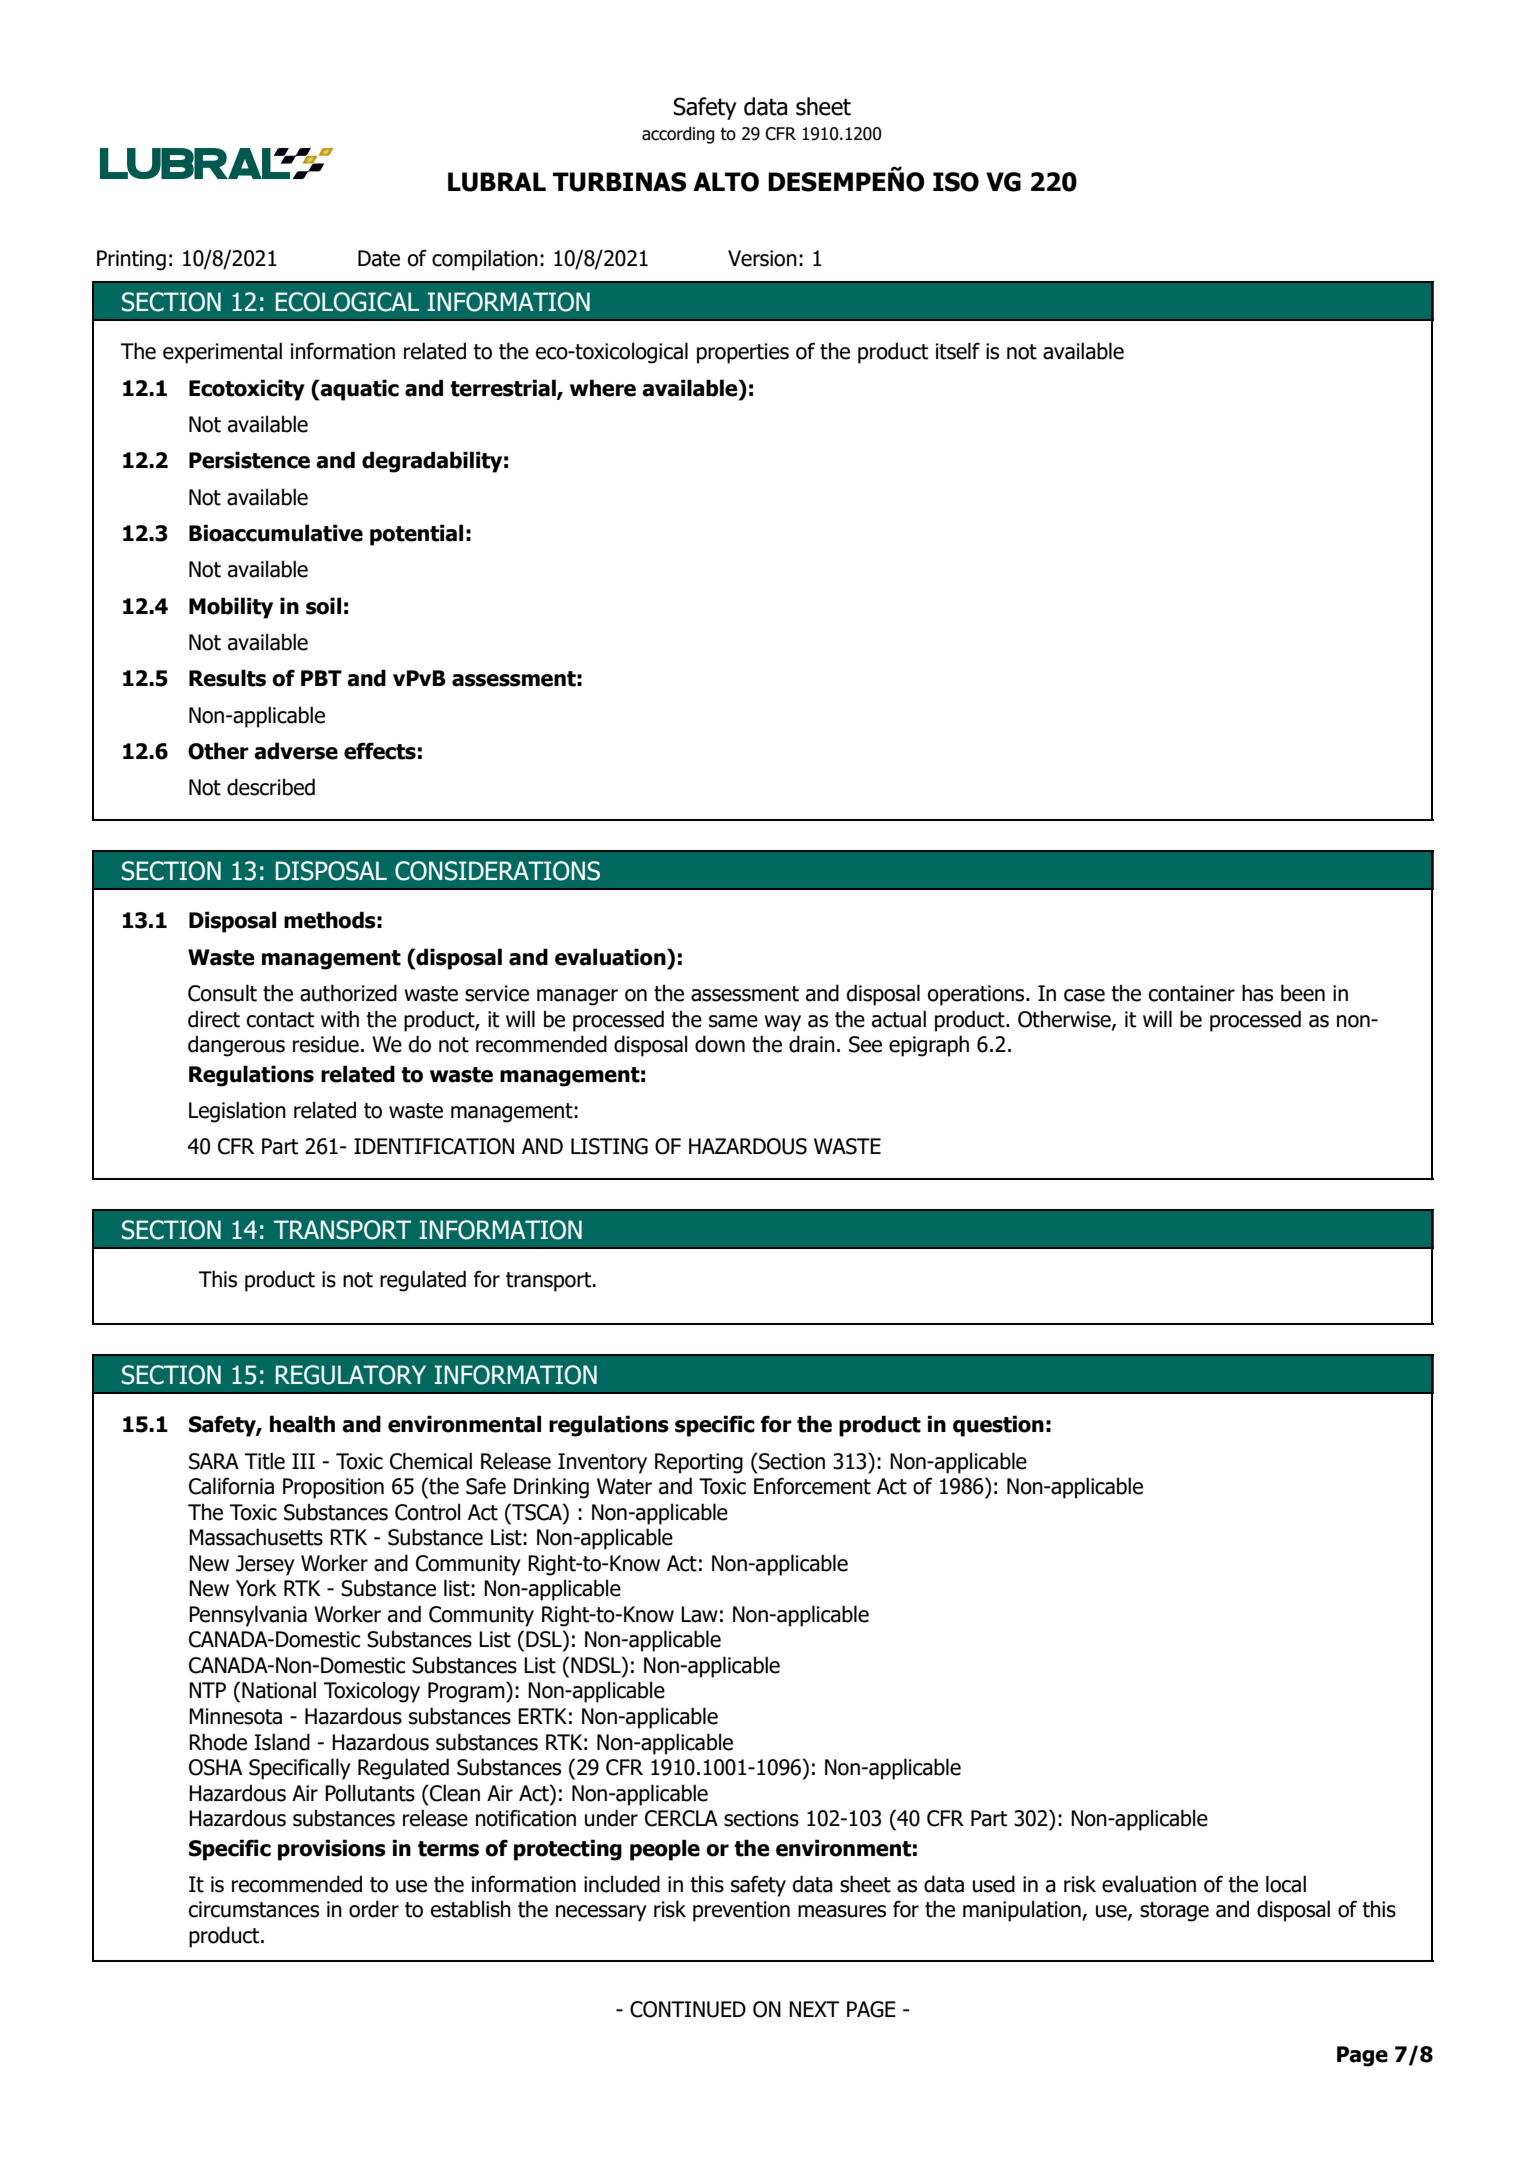 This screenshot has height=2159, width=1525. Describe the element at coordinates (699, 1463) in the screenshot. I see `Reporting` at that location.
